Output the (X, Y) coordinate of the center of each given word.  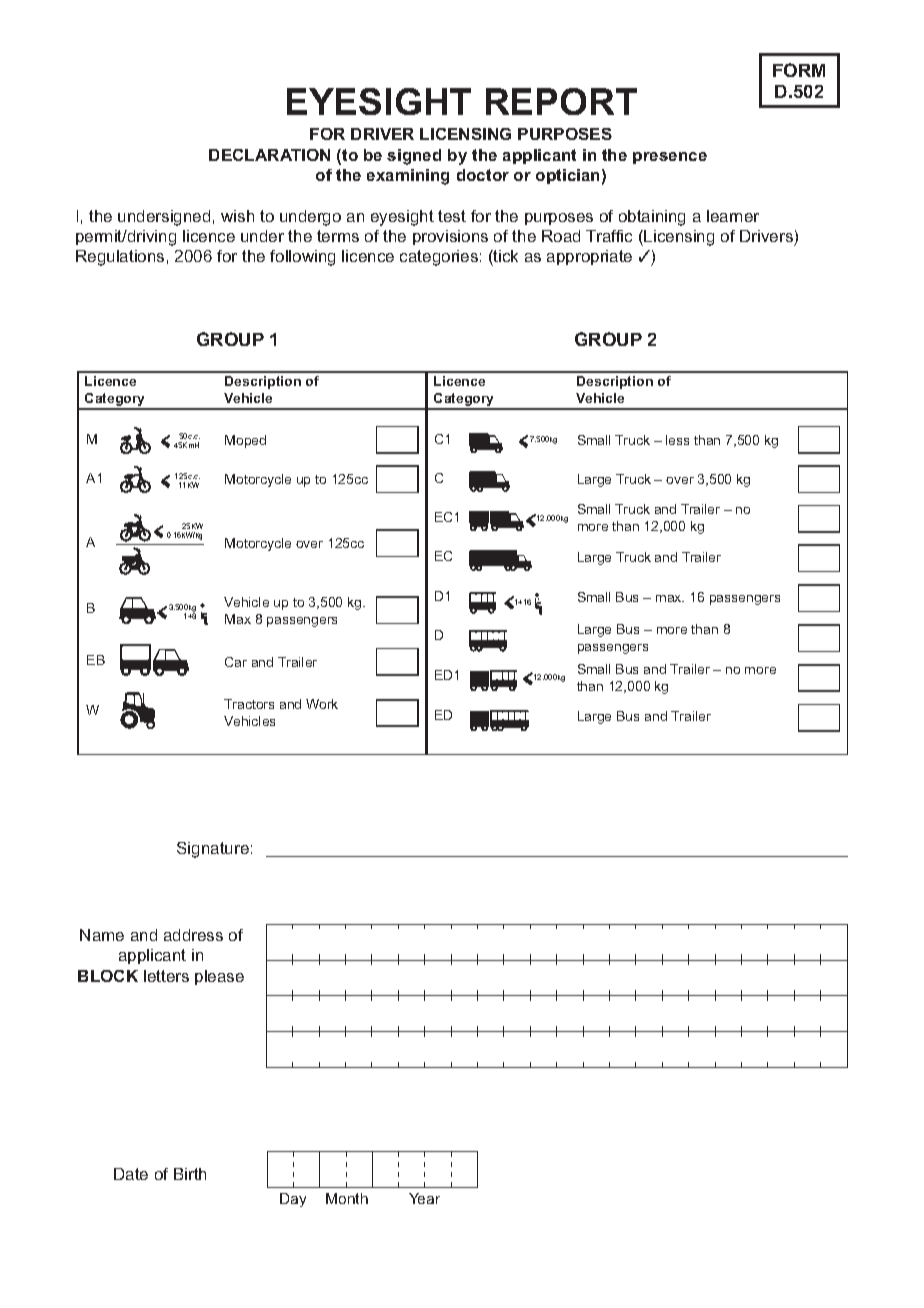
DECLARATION (269, 155)
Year (424, 1198)
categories (439, 258)
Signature (213, 850)
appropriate (589, 257)
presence (670, 158)
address (193, 935)
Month (347, 1198)
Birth (190, 1174)
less (677, 440)
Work (322, 704)
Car (236, 662)
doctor (483, 175)
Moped (245, 441)
